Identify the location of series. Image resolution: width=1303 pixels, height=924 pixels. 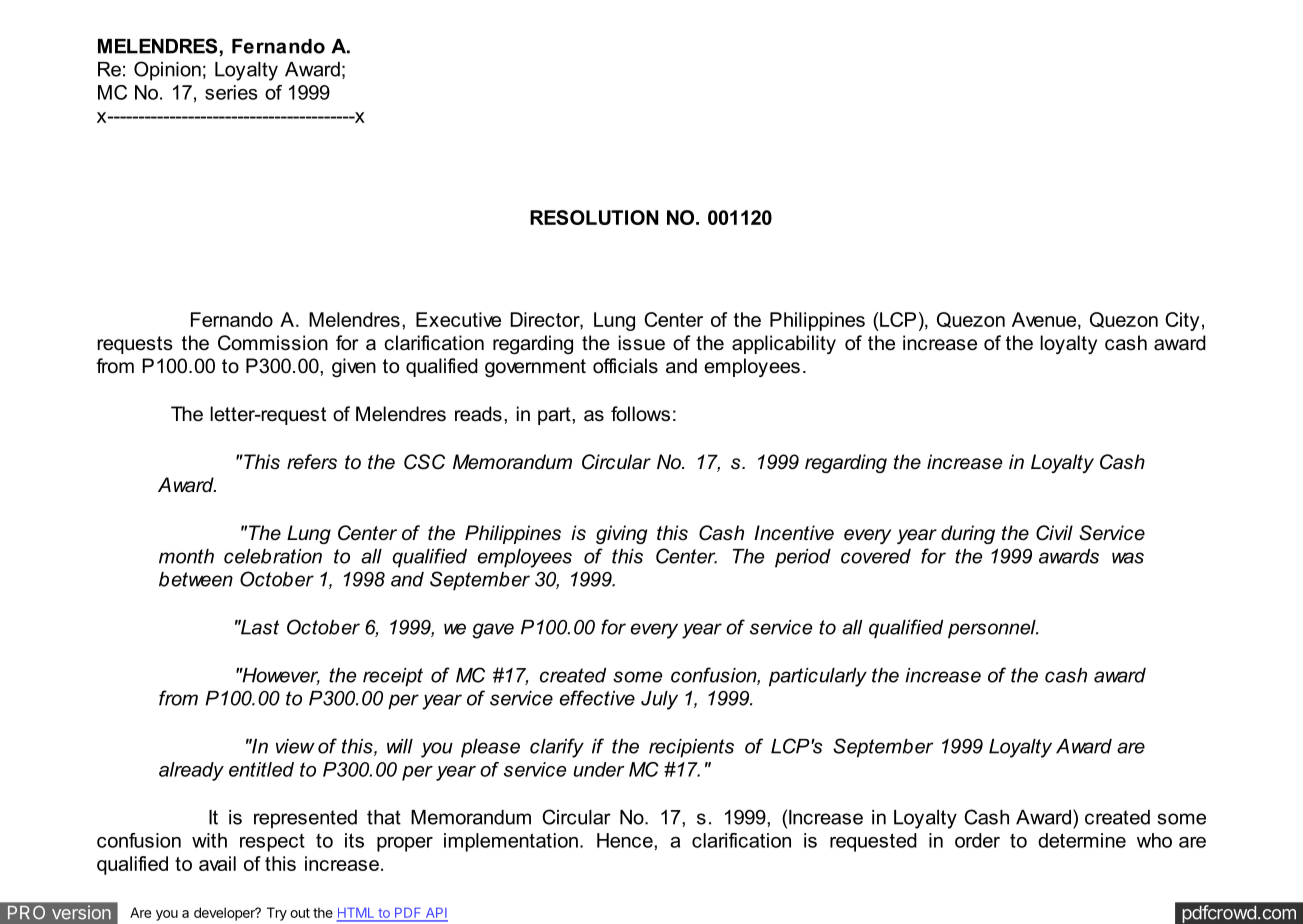
(231, 92).
